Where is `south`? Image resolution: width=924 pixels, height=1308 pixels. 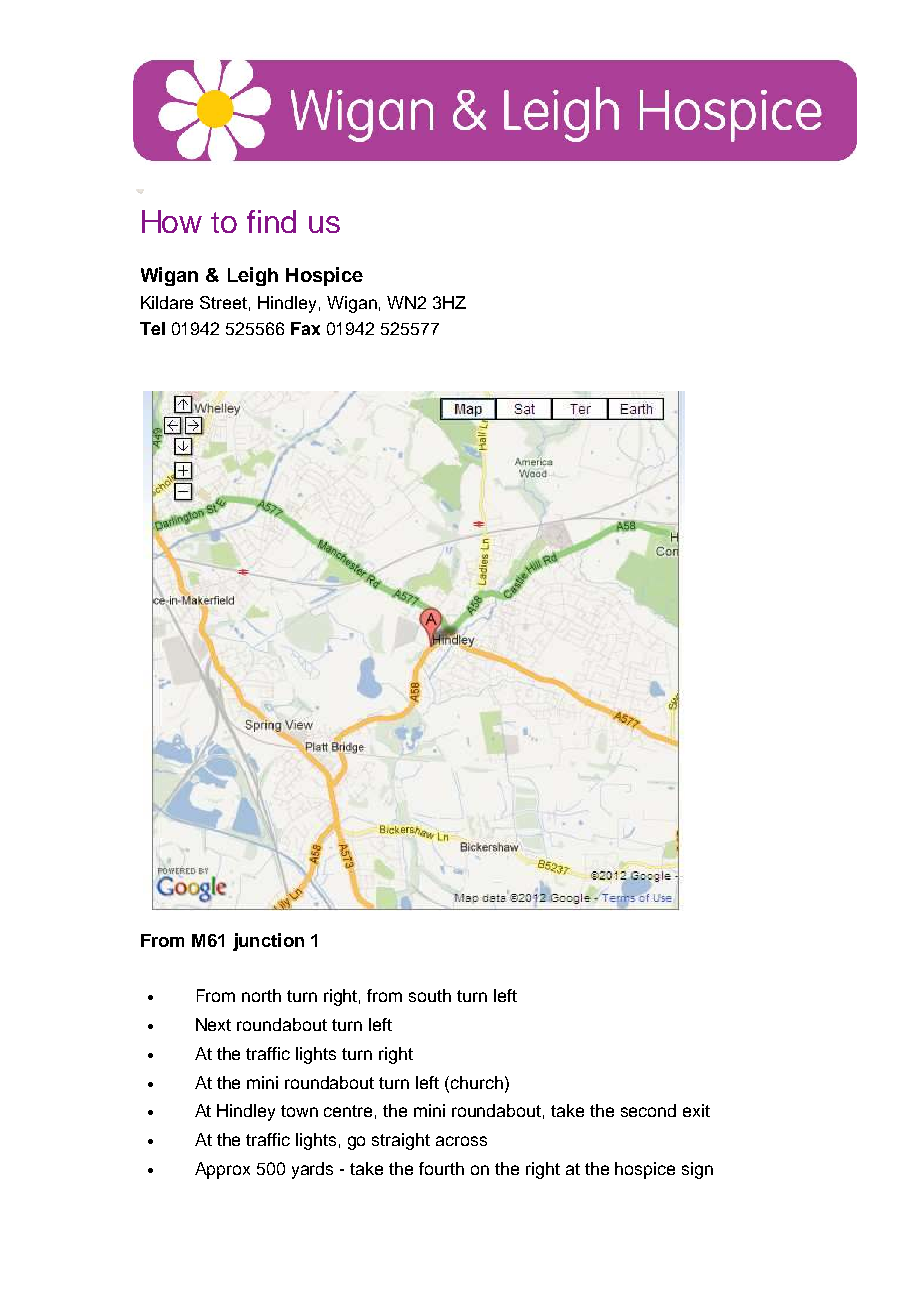
south is located at coordinates (430, 995).
